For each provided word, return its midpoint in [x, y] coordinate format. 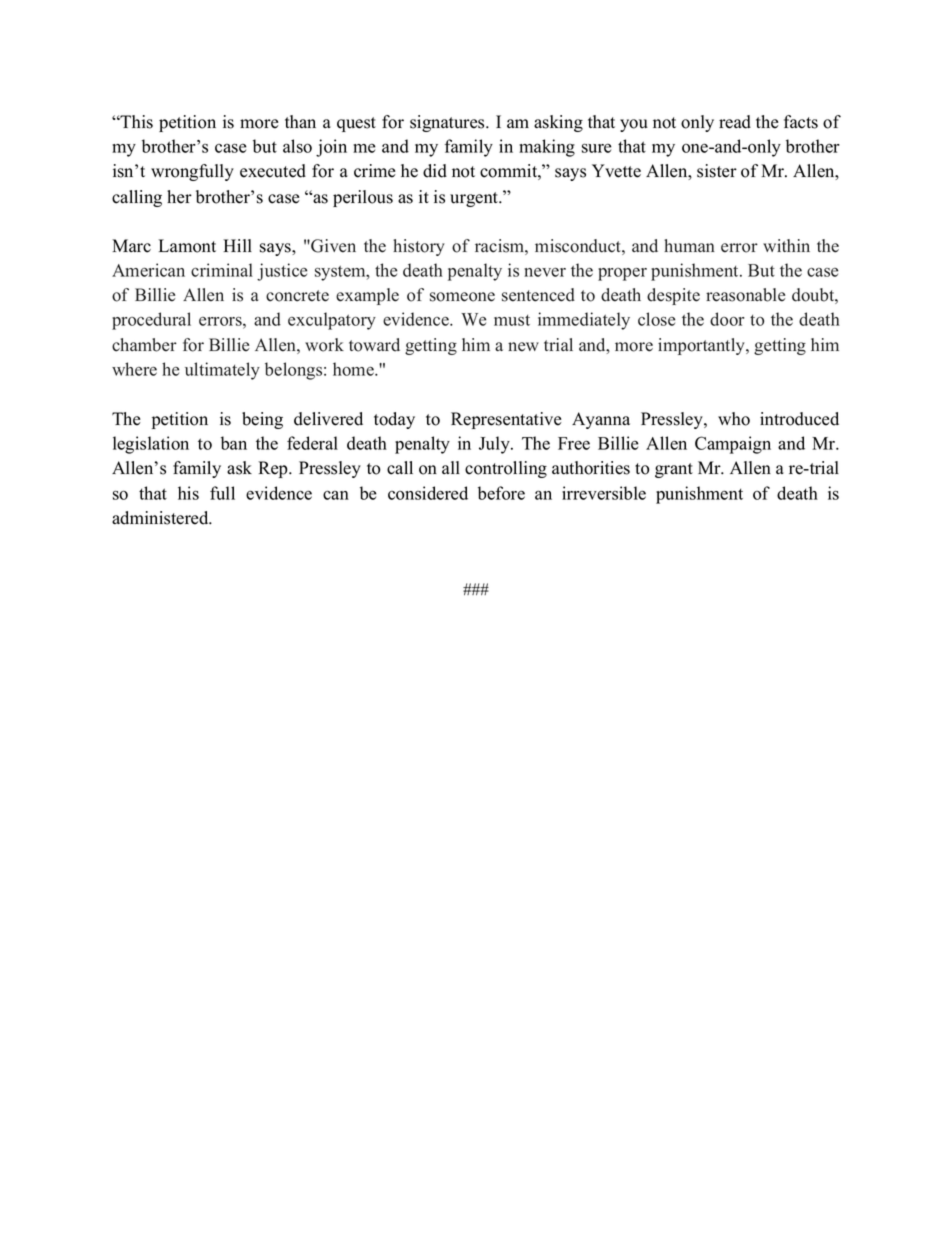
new [523, 347]
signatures [448, 123]
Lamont [187, 246]
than [300, 121]
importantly [702, 346]
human [689, 246]
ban [234, 443]
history [419, 247]
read [735, 122]
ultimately [222, 371]
